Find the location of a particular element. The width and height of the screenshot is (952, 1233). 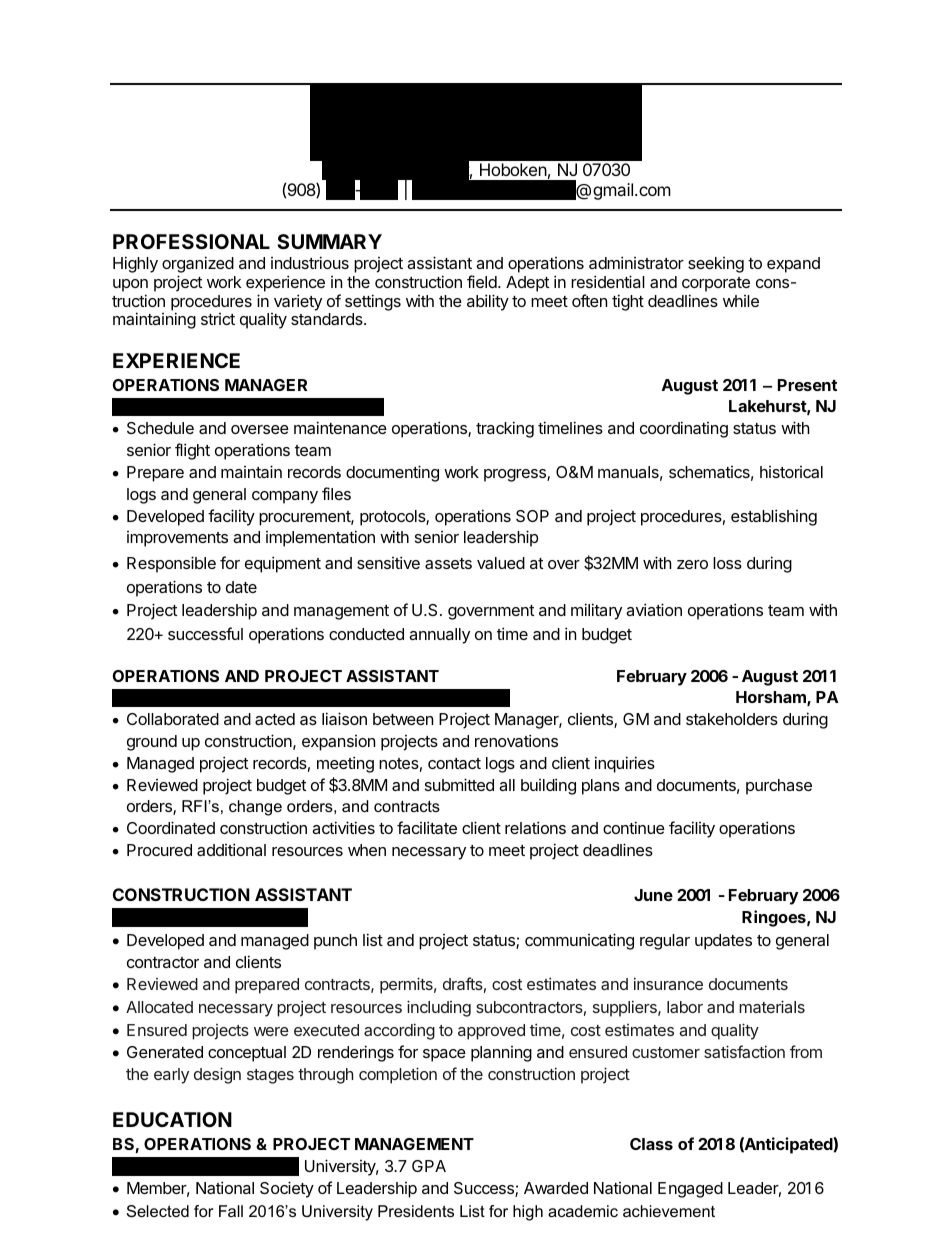

field is located at coordinates (483, 281).
